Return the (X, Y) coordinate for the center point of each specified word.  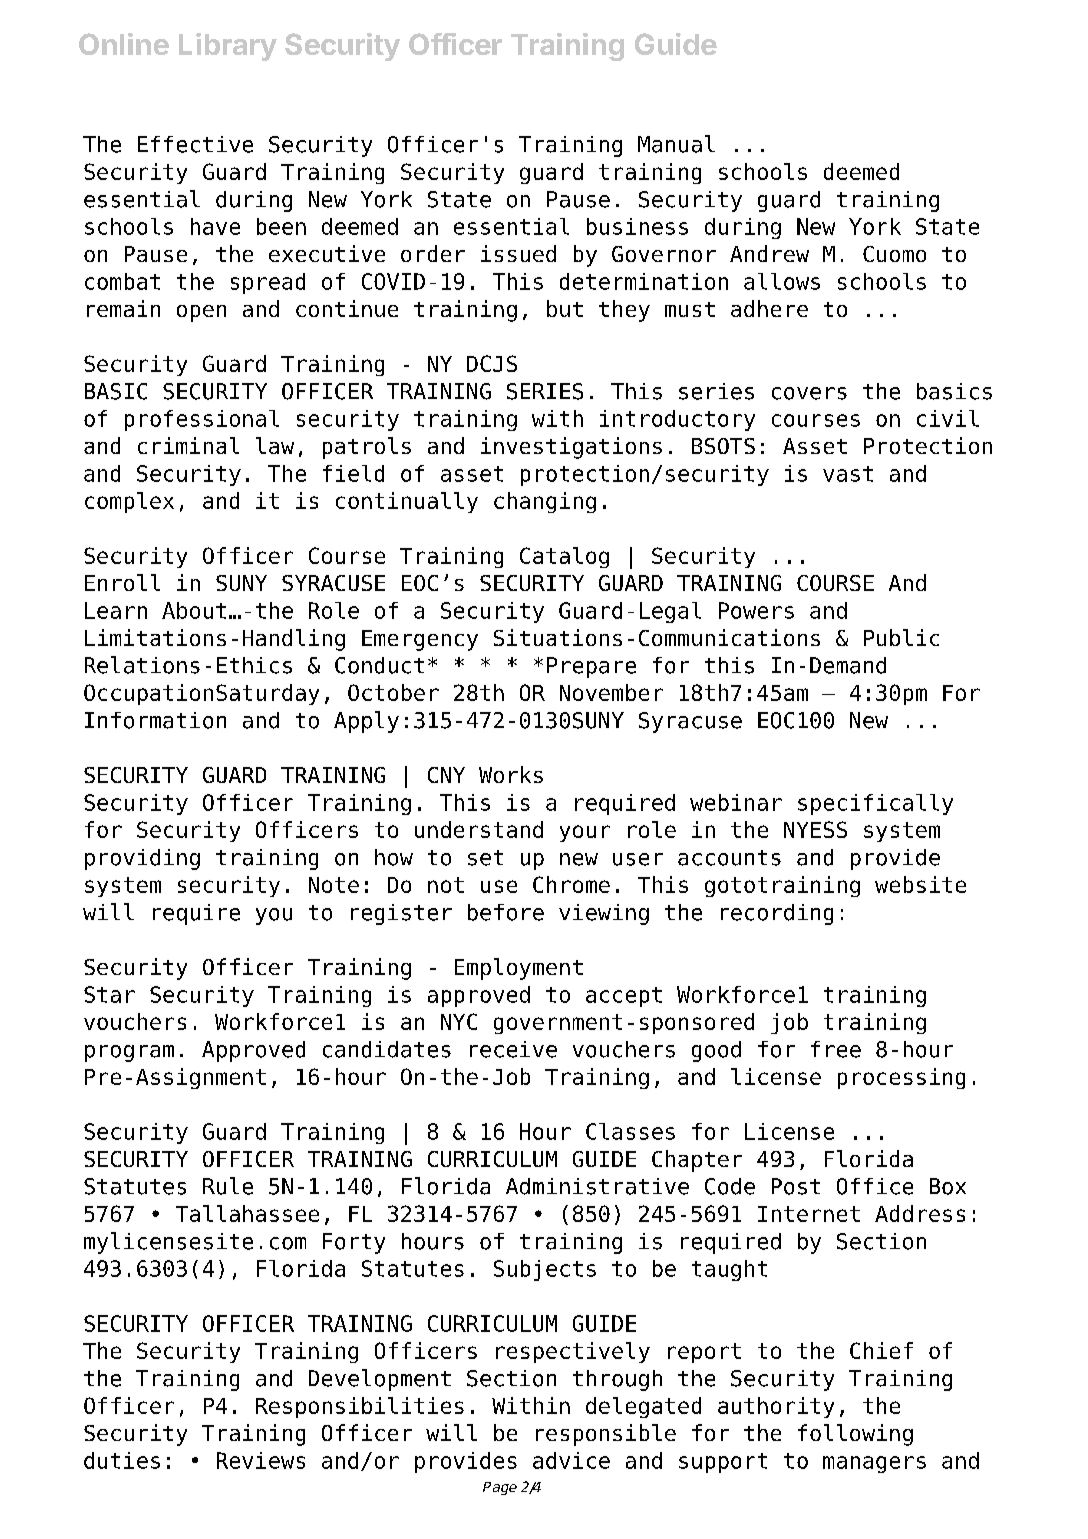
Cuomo (894, 254)
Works (511, 774)
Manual (676, 144)
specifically (875, 804)
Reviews (261, 1460)
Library (228, 47)
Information (155, 720)
